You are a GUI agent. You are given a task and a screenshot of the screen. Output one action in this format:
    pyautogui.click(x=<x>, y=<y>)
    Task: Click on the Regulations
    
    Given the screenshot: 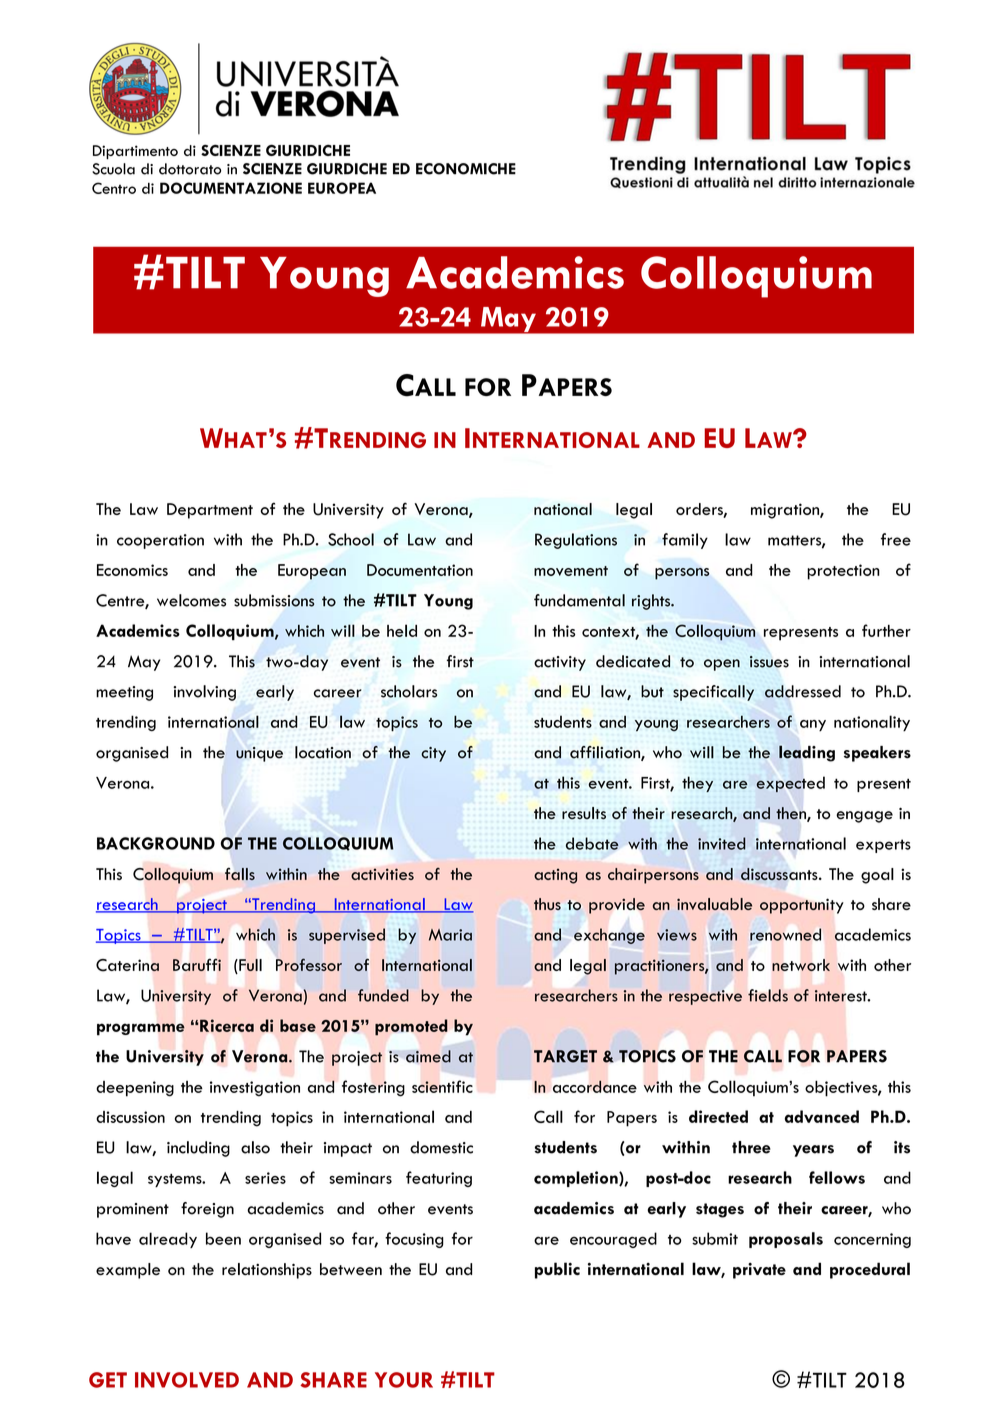 What is the action you would take?
    pyautogui.click(x=576, y=541)
